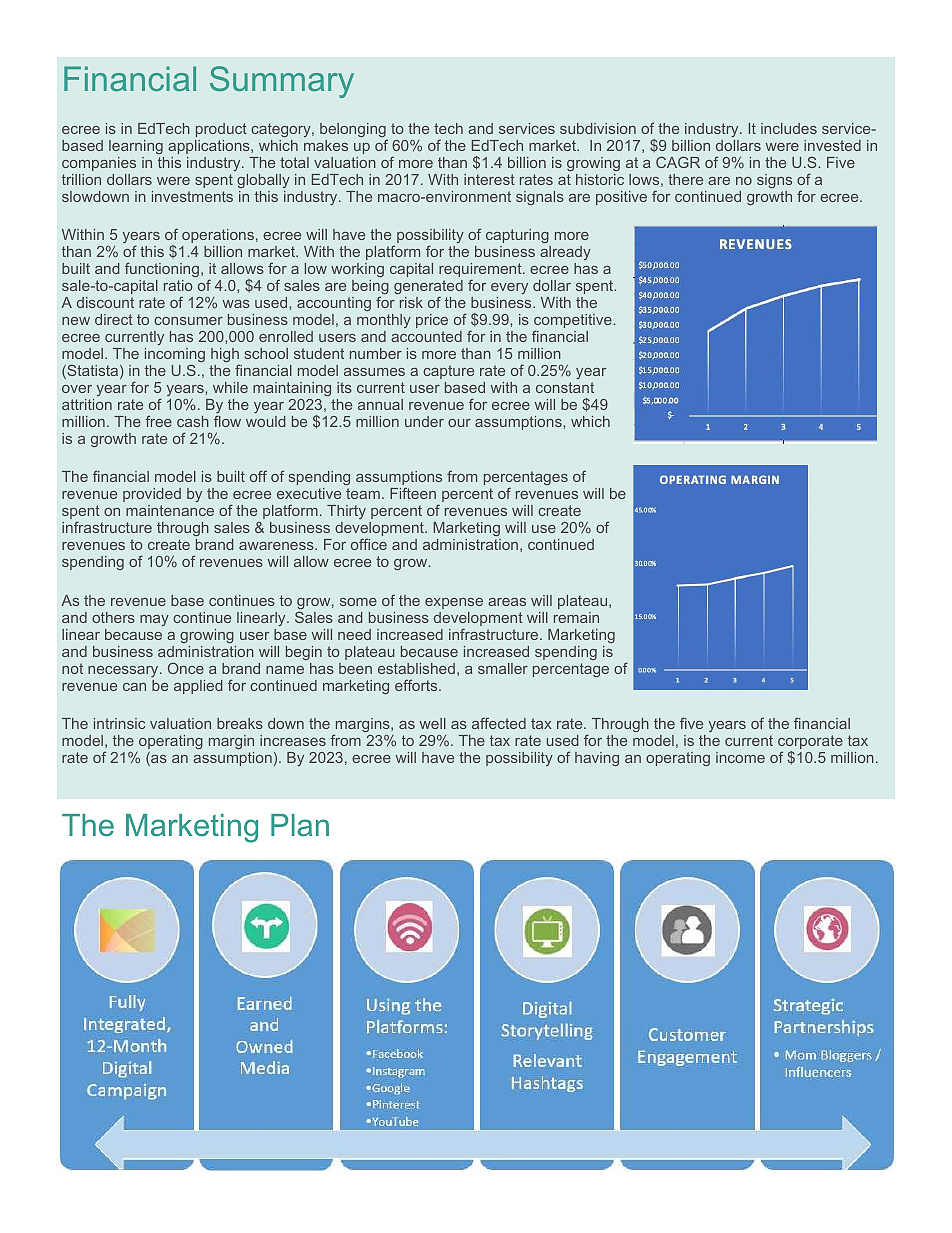 The width and height of the page is (952, 1233). I want to click on includes, so click(789, 128).
